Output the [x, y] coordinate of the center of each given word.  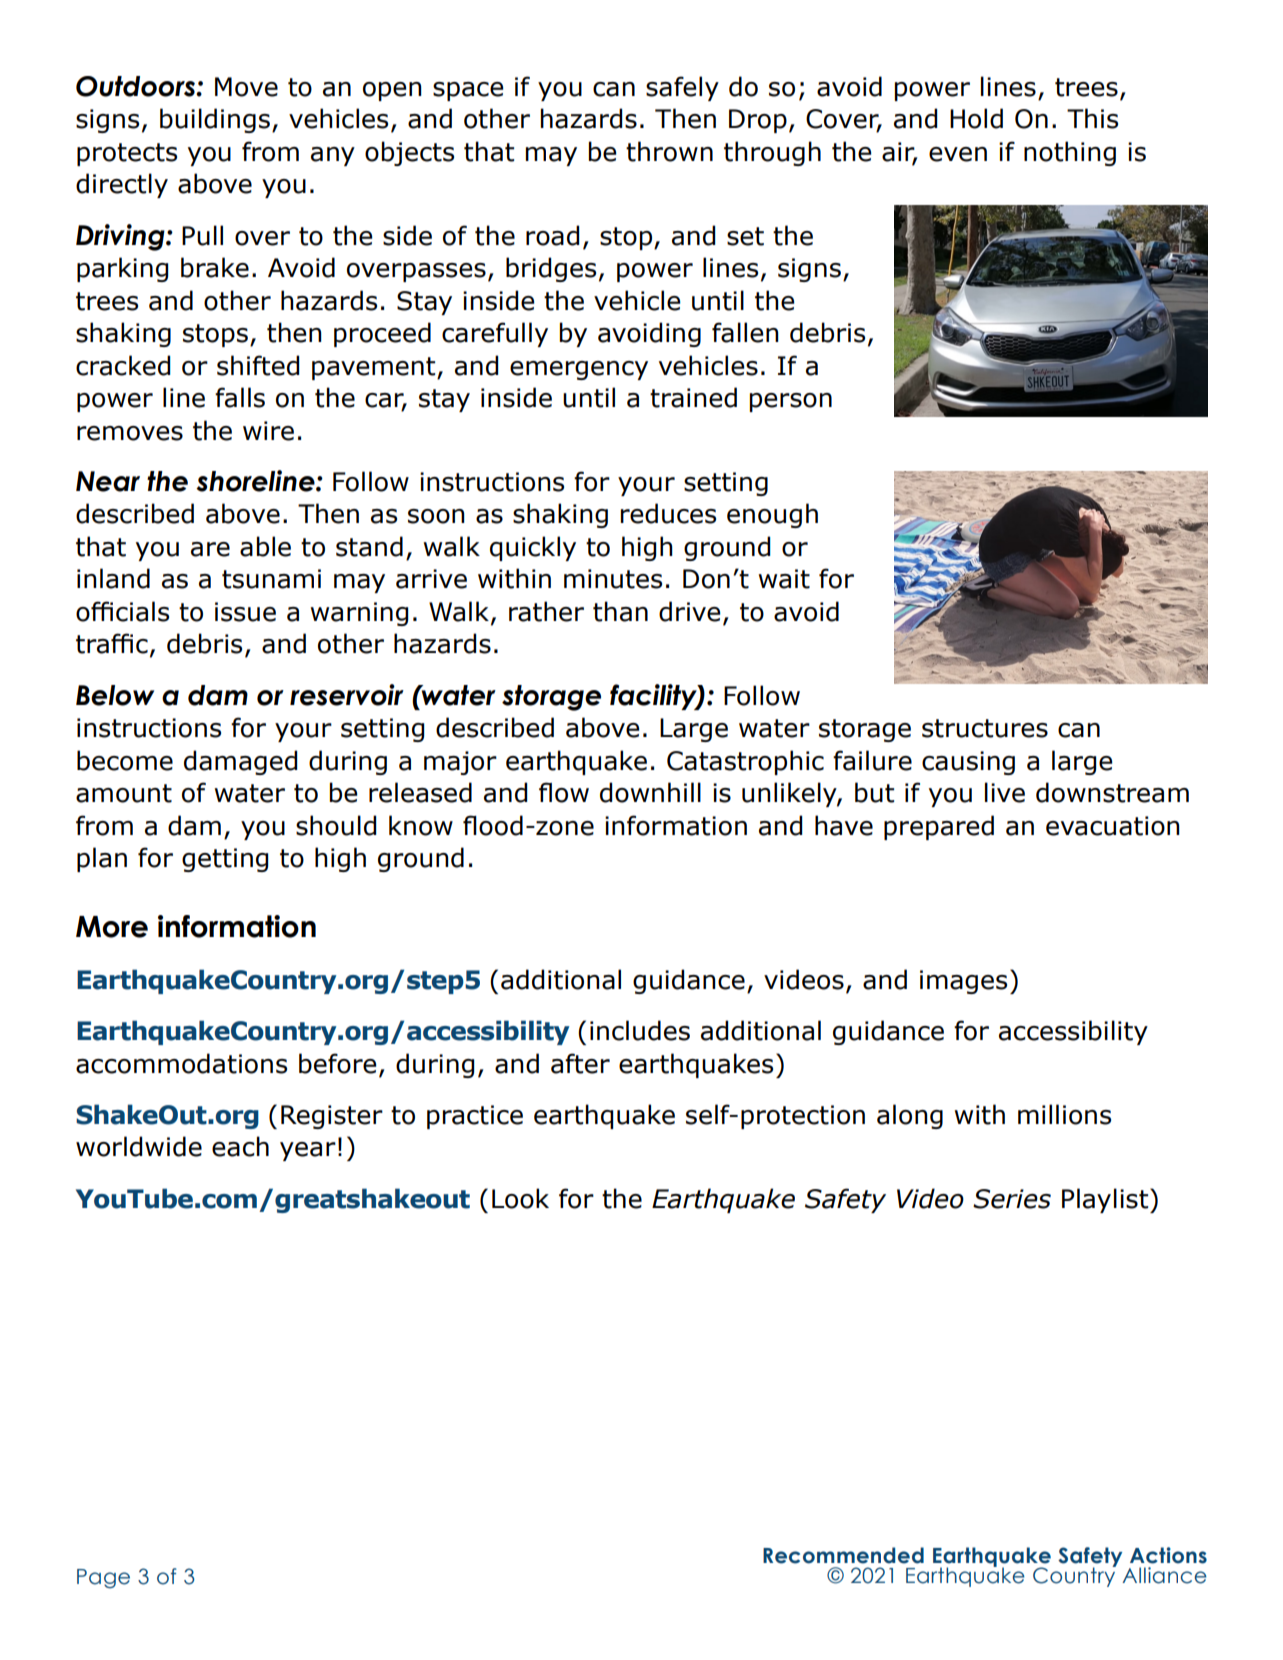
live [1005, 792]
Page [103, 1578]
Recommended [843, 1555]
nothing [1070, 153]
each [240, 1146]
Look [520, 1198]
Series [1012, 1199]
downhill [650, 792]
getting [225, 860]
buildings [215, 120]
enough [772, 515]
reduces [668, 513]
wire [268, 431]
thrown [669, 151]
